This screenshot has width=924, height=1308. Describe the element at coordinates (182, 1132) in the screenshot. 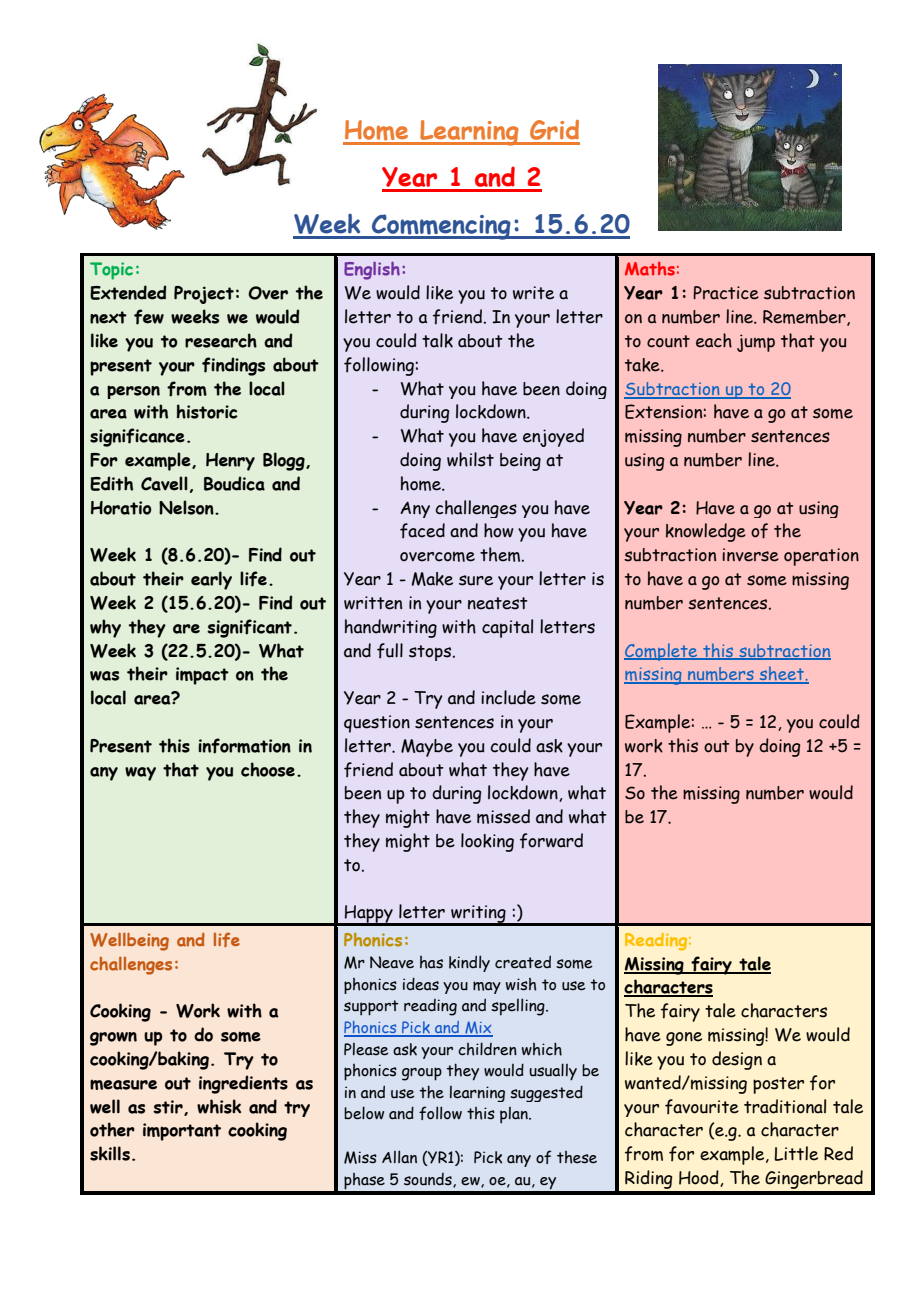

I see `important` at that location.
